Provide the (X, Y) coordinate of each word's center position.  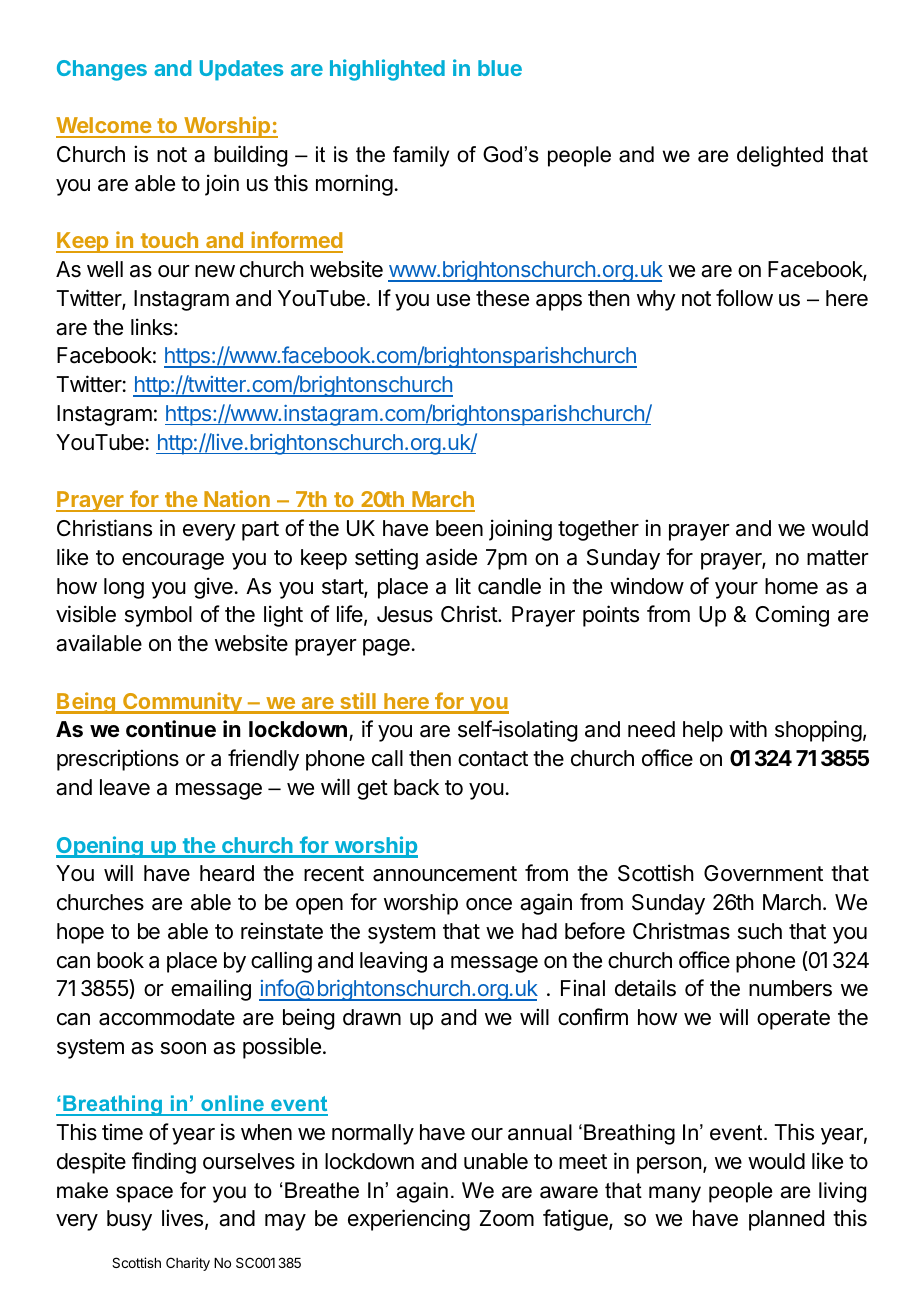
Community (182, 703)
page (386, 647)
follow (744, 298)
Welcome (104, 127)
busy (129, 1220)
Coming (792, 616)
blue (500, 68)
